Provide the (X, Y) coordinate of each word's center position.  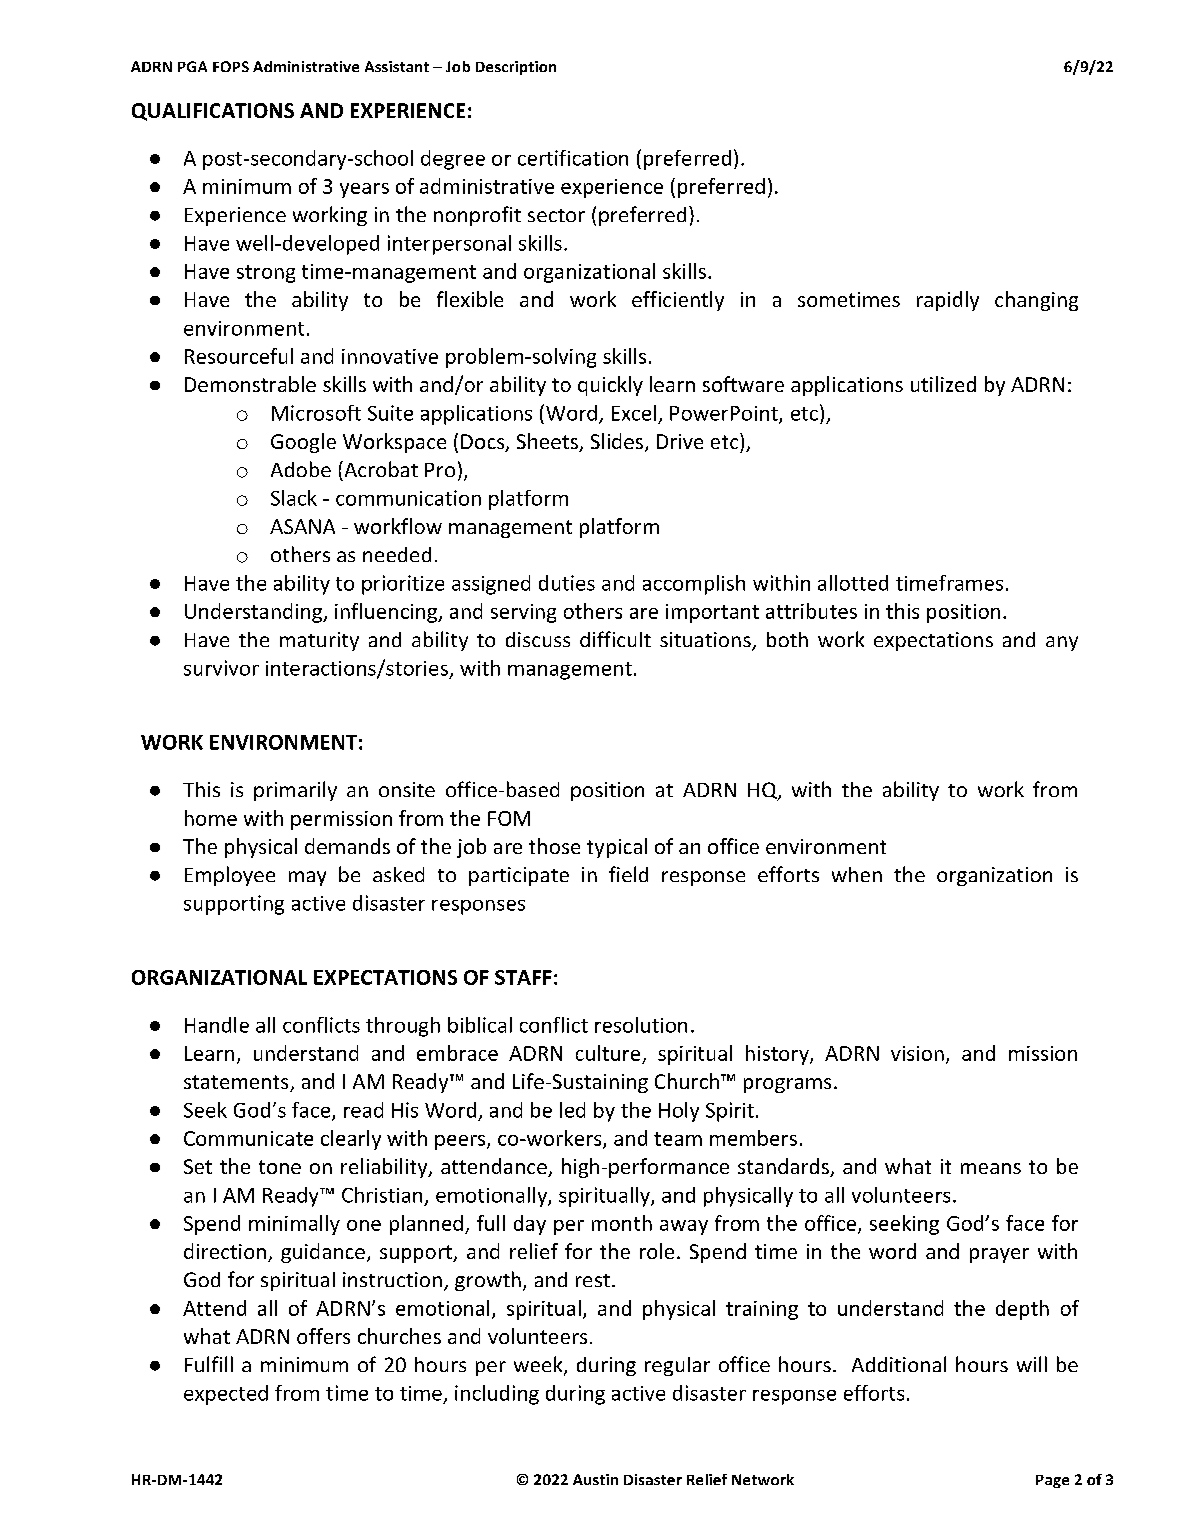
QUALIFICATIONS (213, 112)
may (307, 878)
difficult (615, 639)
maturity (319, 641)
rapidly (948, 301)
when (857, 874)
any (1062, 643)
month (622, 1223)
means (991, 1168)
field (628, 874)
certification (573, 158)
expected (226, 1395)
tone (280, 1167)
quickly (610, 386)
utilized (943, 384)
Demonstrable (250, 384)
